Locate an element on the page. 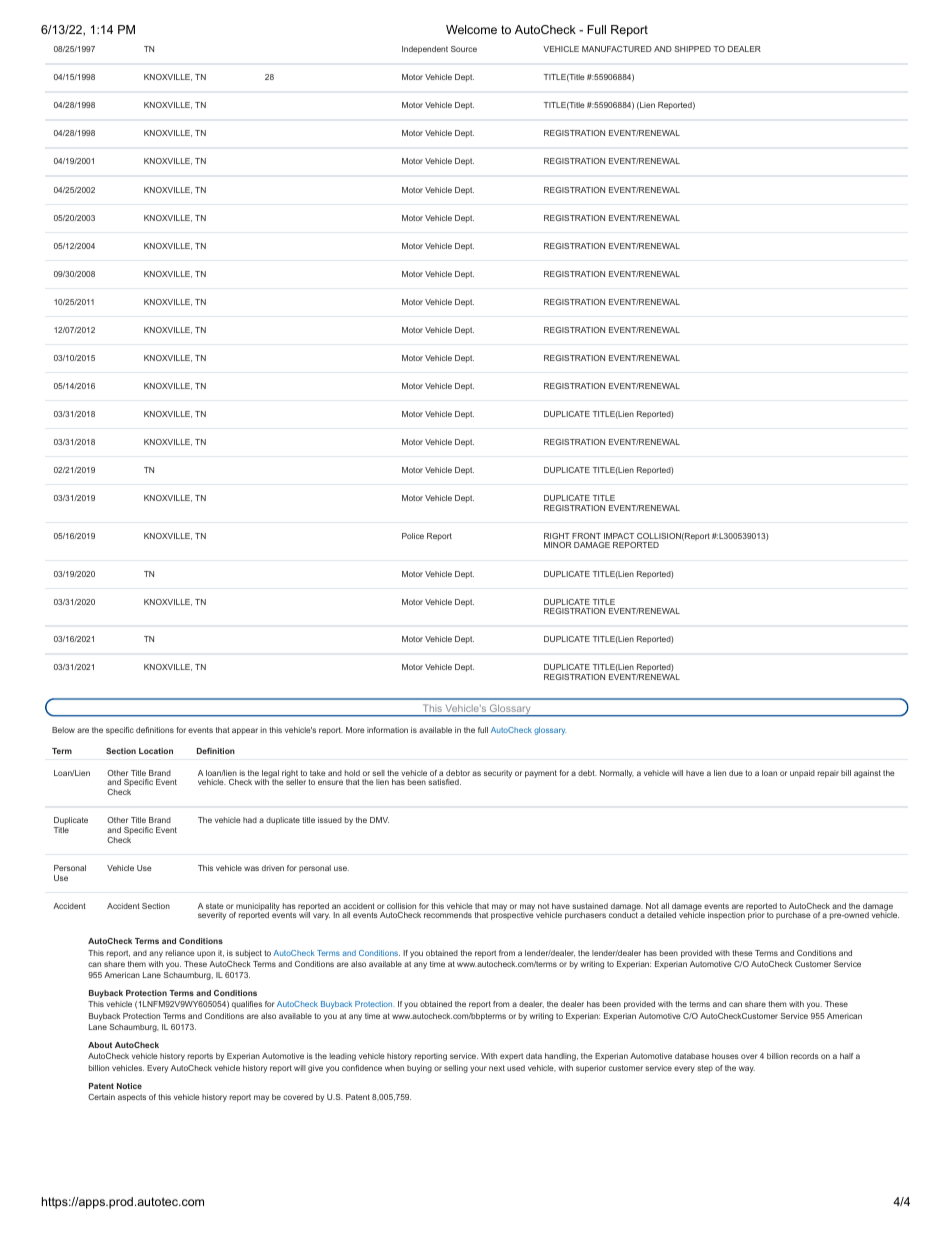  FRONT is located at coordinates (586, 536).
